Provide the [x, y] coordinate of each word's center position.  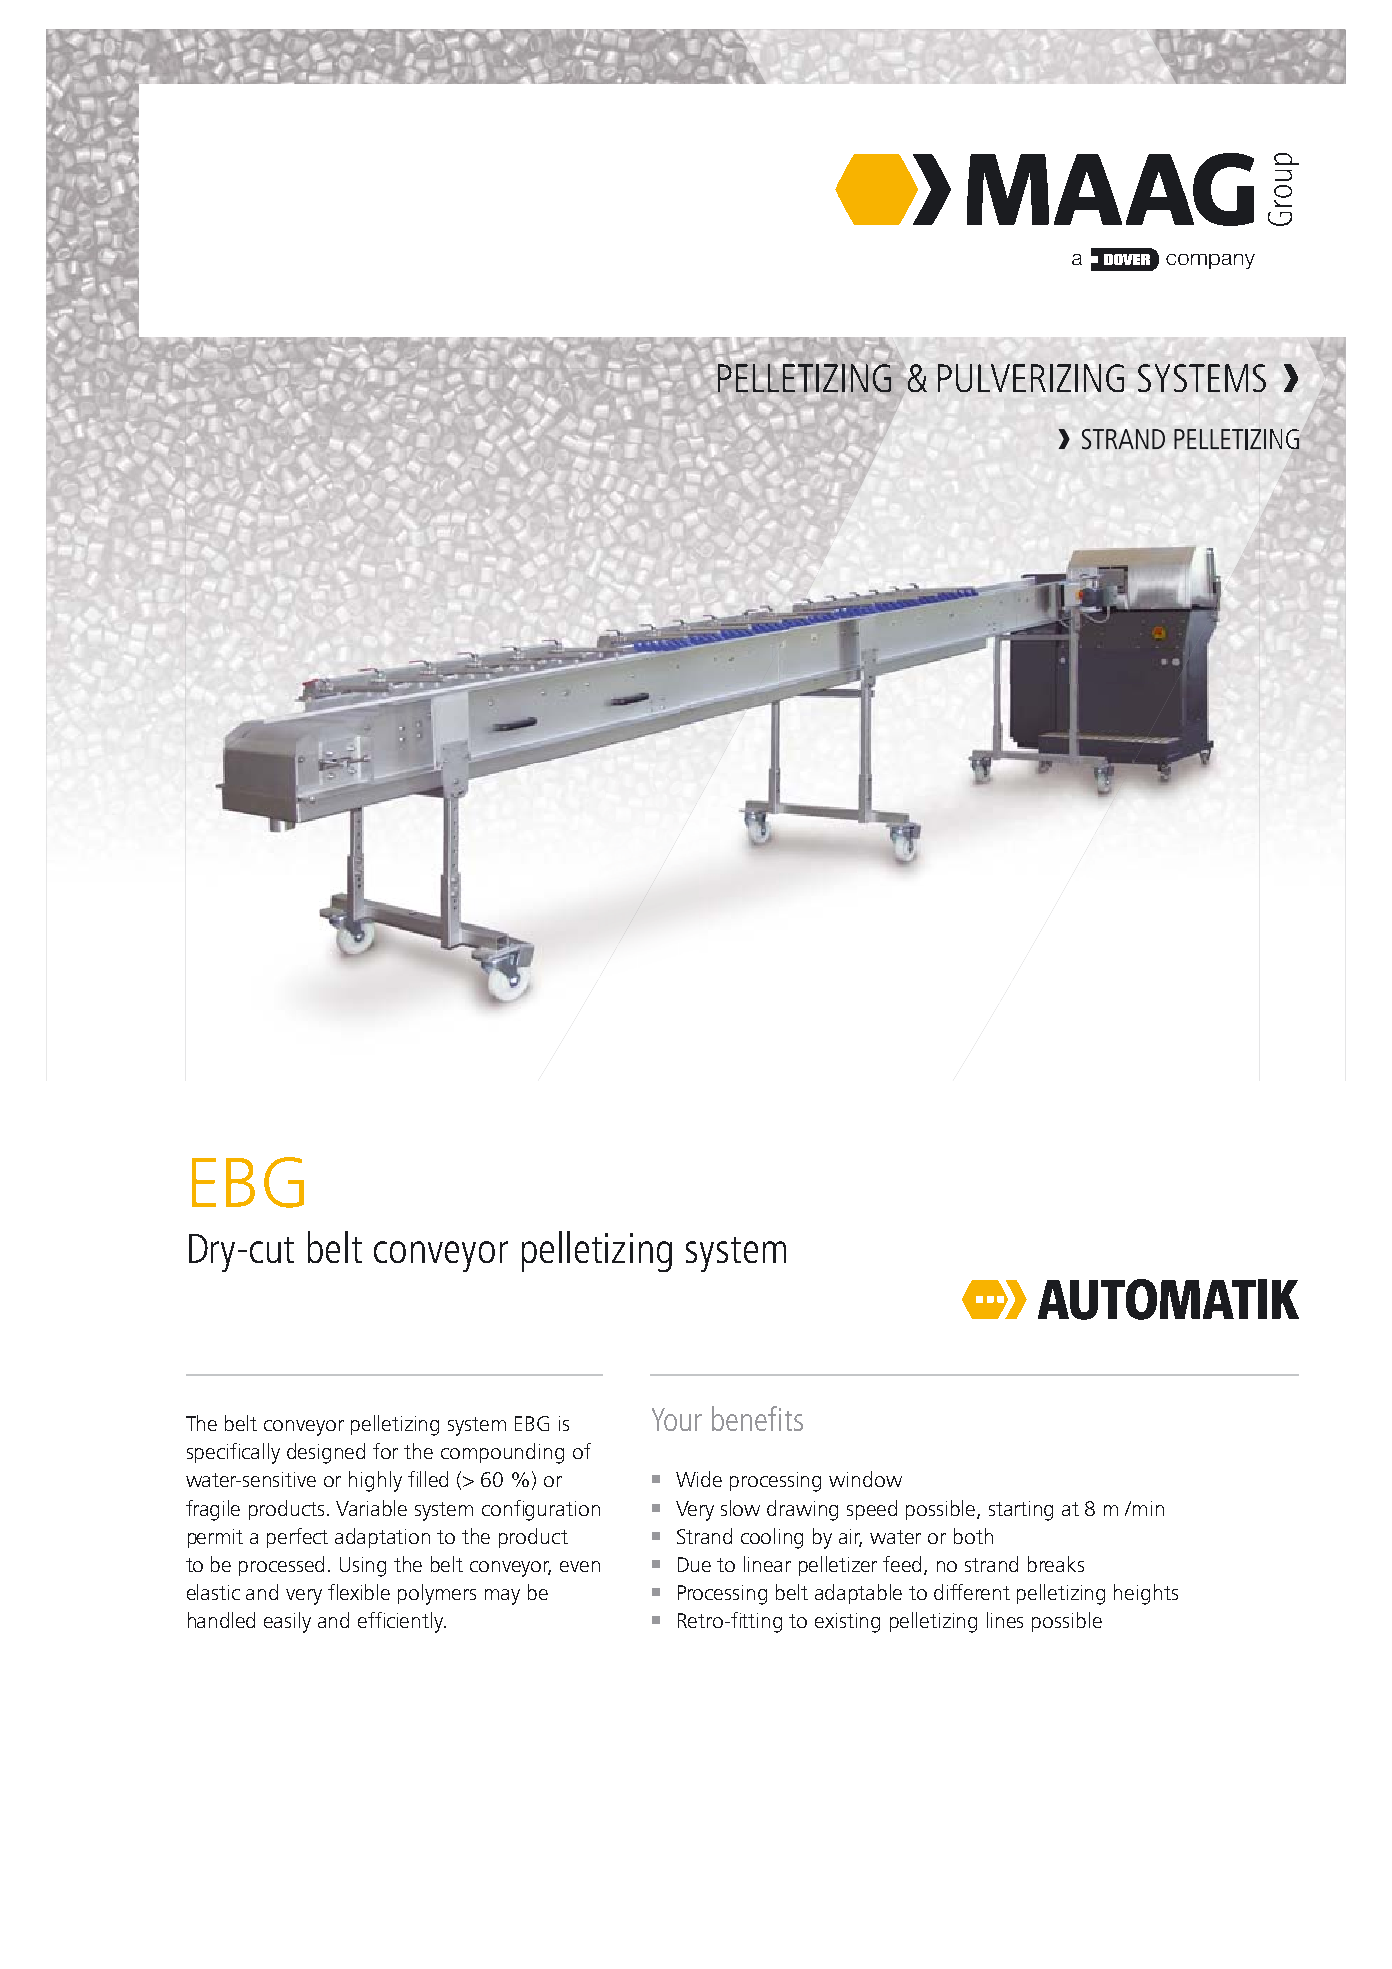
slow [740, 1508]
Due [694, 1564]
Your [677, 1419]
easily [287, 1622]
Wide [699, 1479]
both [973, 1536]
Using [363, 1567]
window [865, 1479]
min [1148, 1508]
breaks [1056, 1564]
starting [1021, 1511]
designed [326, 1453]
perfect [297, 1538]
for [385, 1451]
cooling [772, 1538]
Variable [371, 1508]
